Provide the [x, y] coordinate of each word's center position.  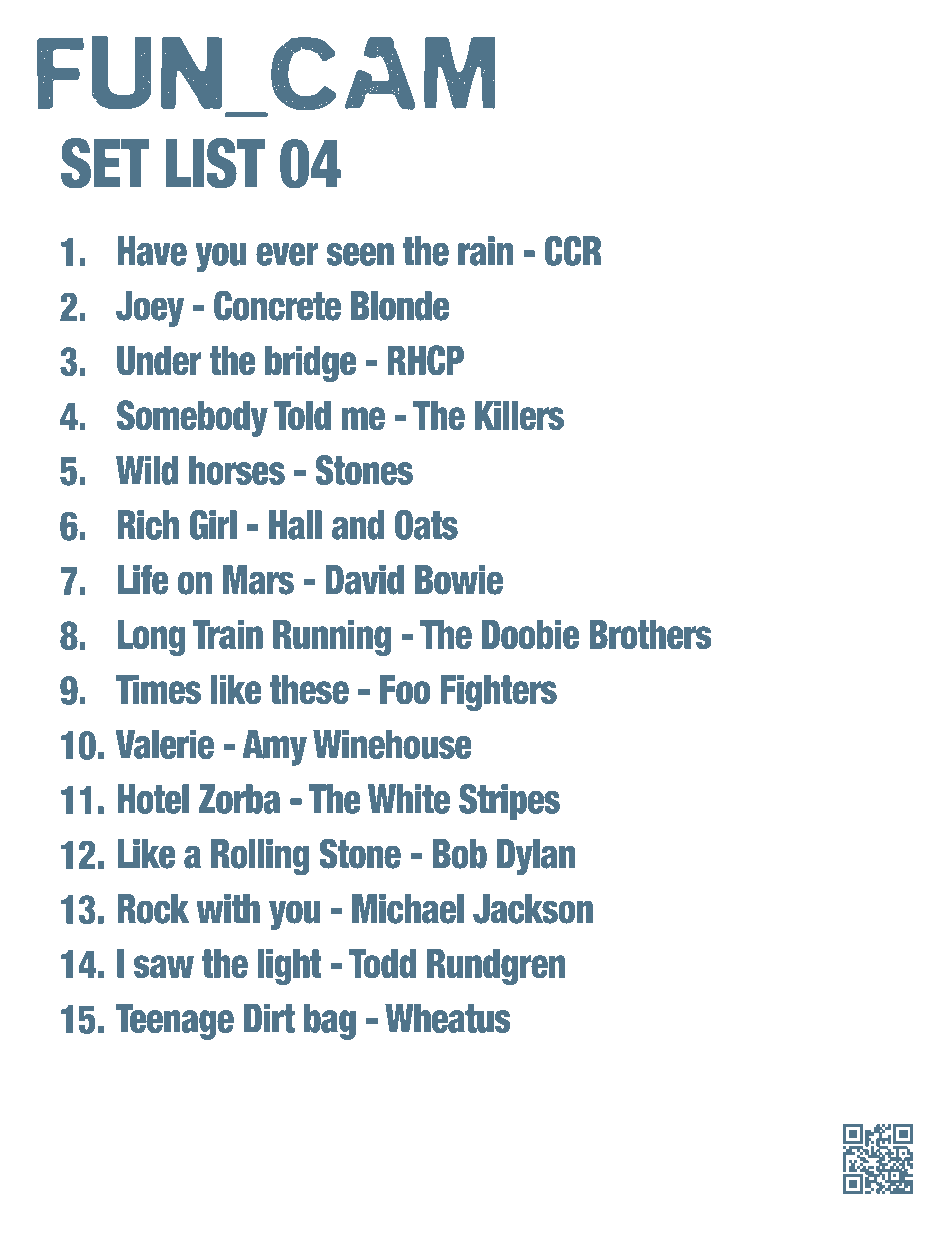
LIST [215, 163]
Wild [147, 470]
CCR [573, 251]
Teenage [175, 1021]
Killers [519, 415]
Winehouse [392, 744]
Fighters [498, 693]
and [358, 525]
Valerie [164, 744]
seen [360, 254]
